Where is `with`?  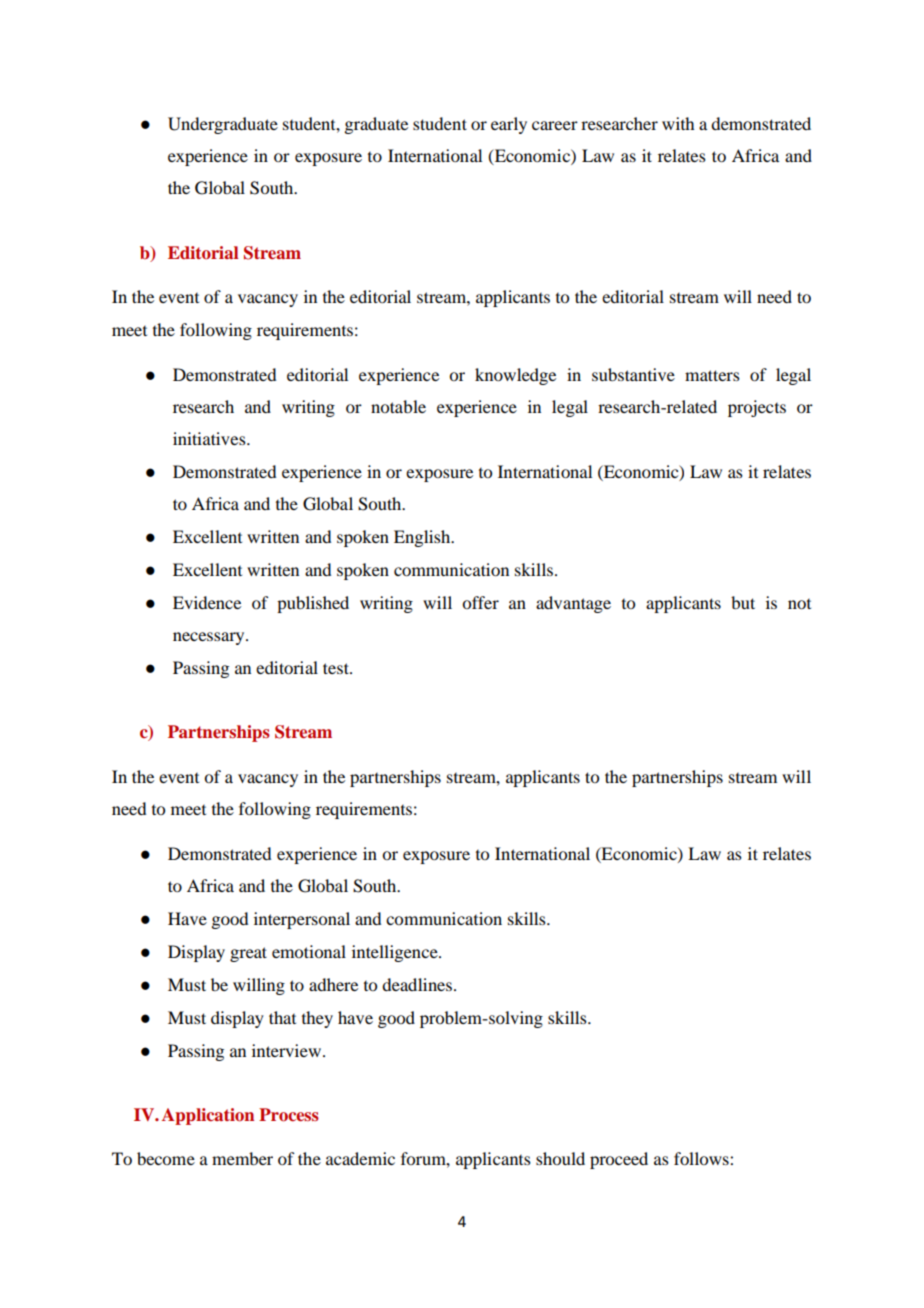 with is located at coordinates (678, 123).
